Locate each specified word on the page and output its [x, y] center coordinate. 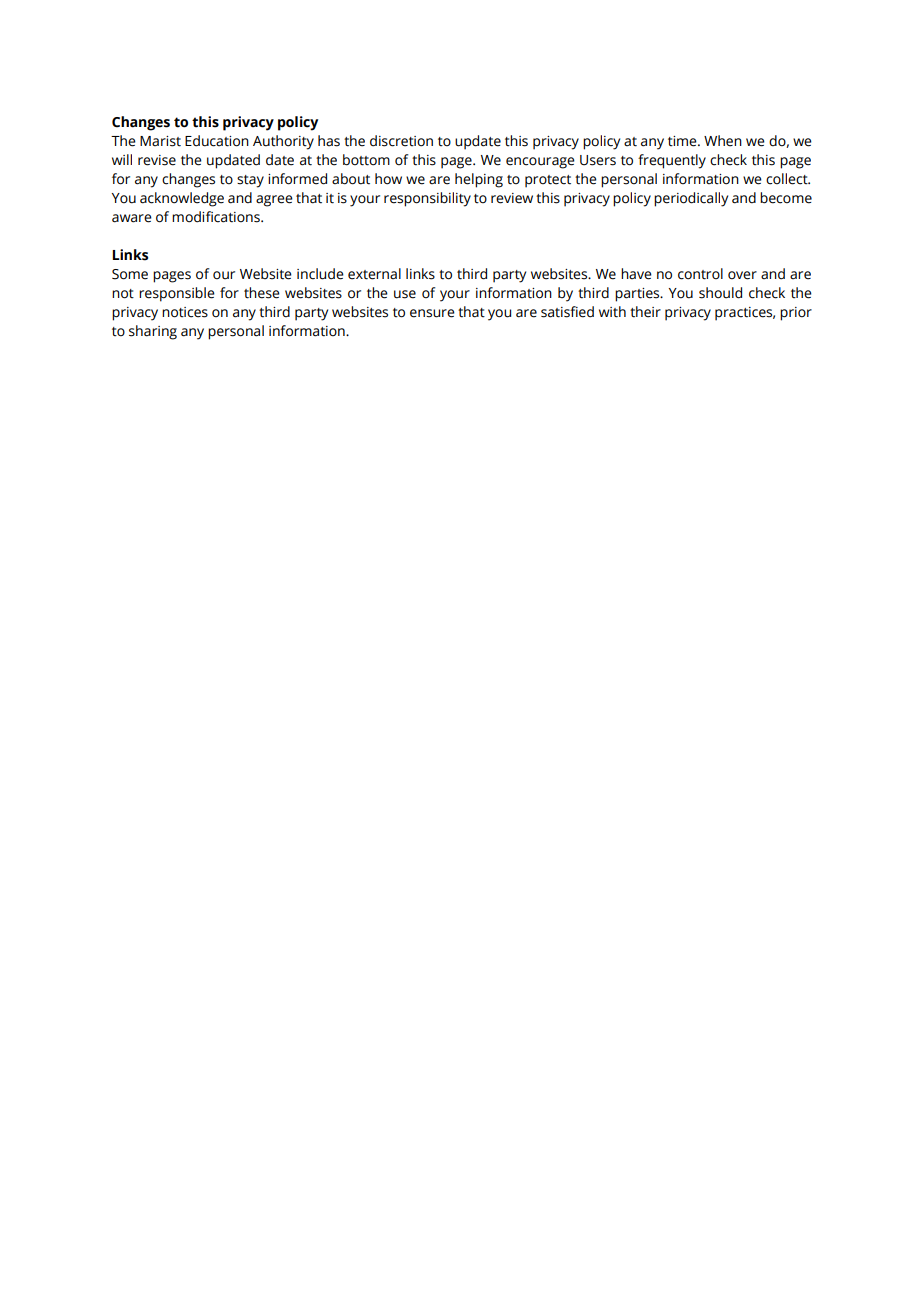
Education [217, 141]
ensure [432, 313]
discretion [401, 141]
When [723, 141]
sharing [153, 332]
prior [796, 314]
